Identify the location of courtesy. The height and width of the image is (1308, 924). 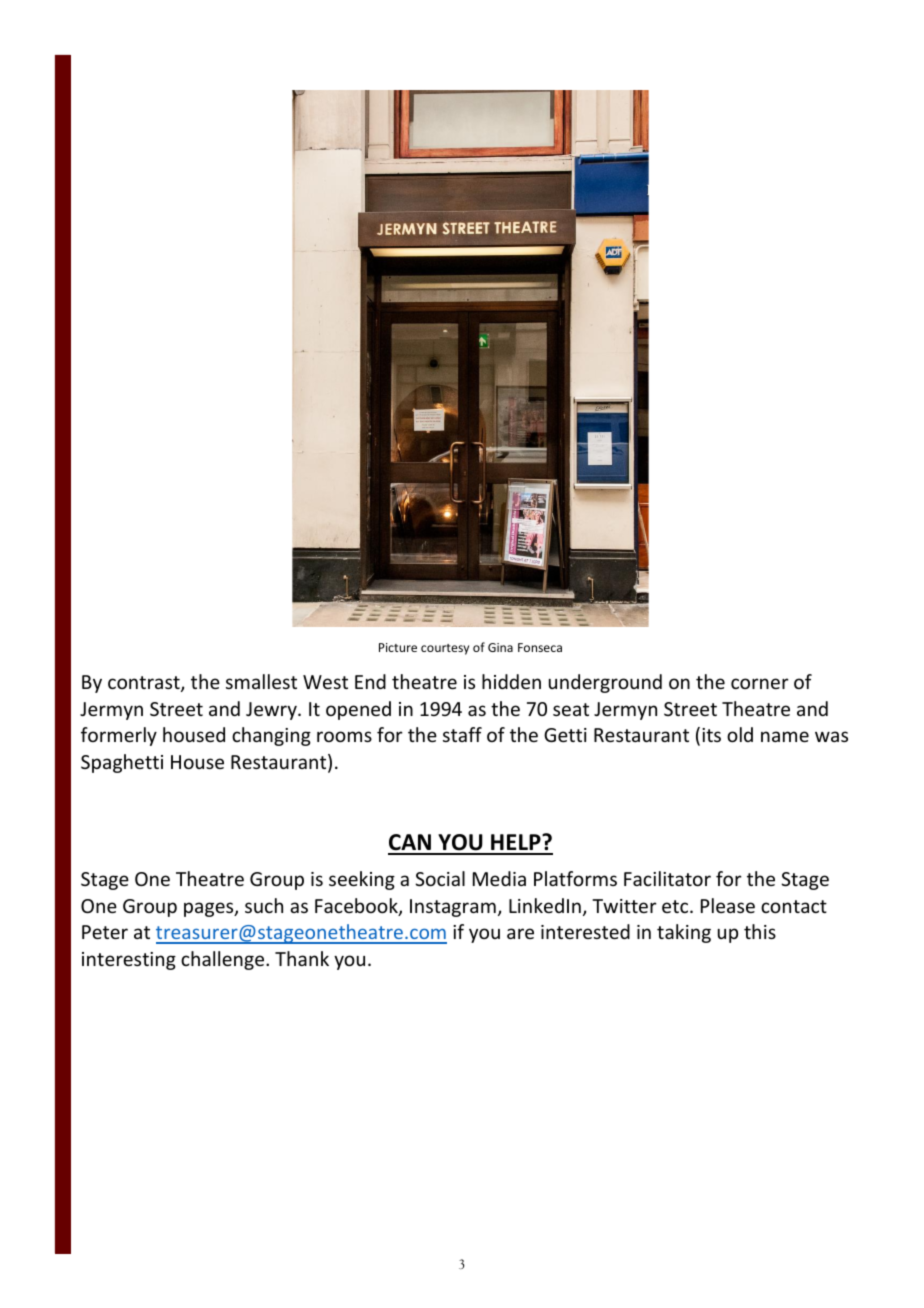
(445, 649).
